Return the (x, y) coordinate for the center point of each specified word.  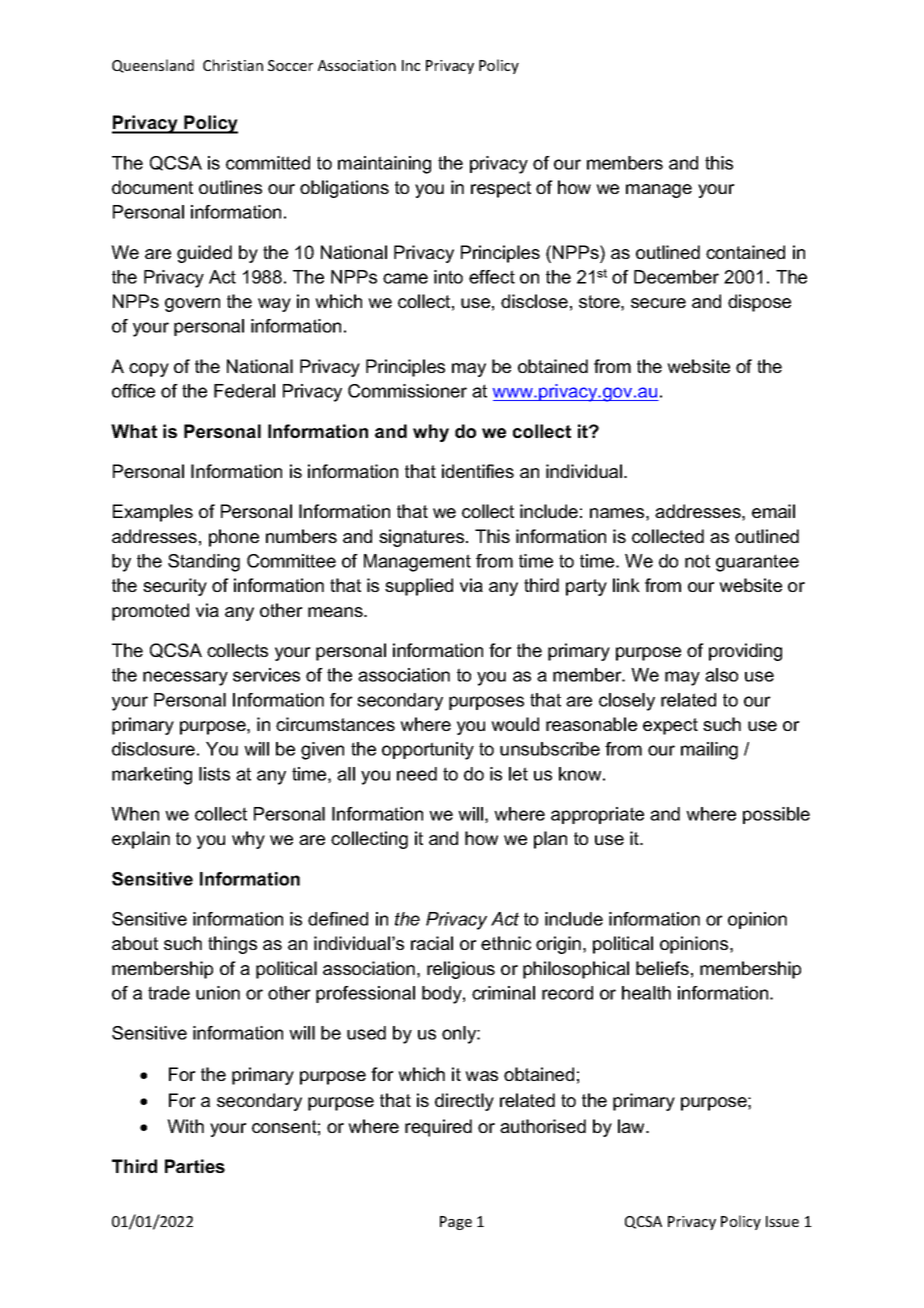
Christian (233, 65)
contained (745, 252)
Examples (153, 513)
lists (214, 774)
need (417, 774)
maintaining (384, 165)
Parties (195, 1166)
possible (776, 815)
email (773, 511)
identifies (478, 471)
